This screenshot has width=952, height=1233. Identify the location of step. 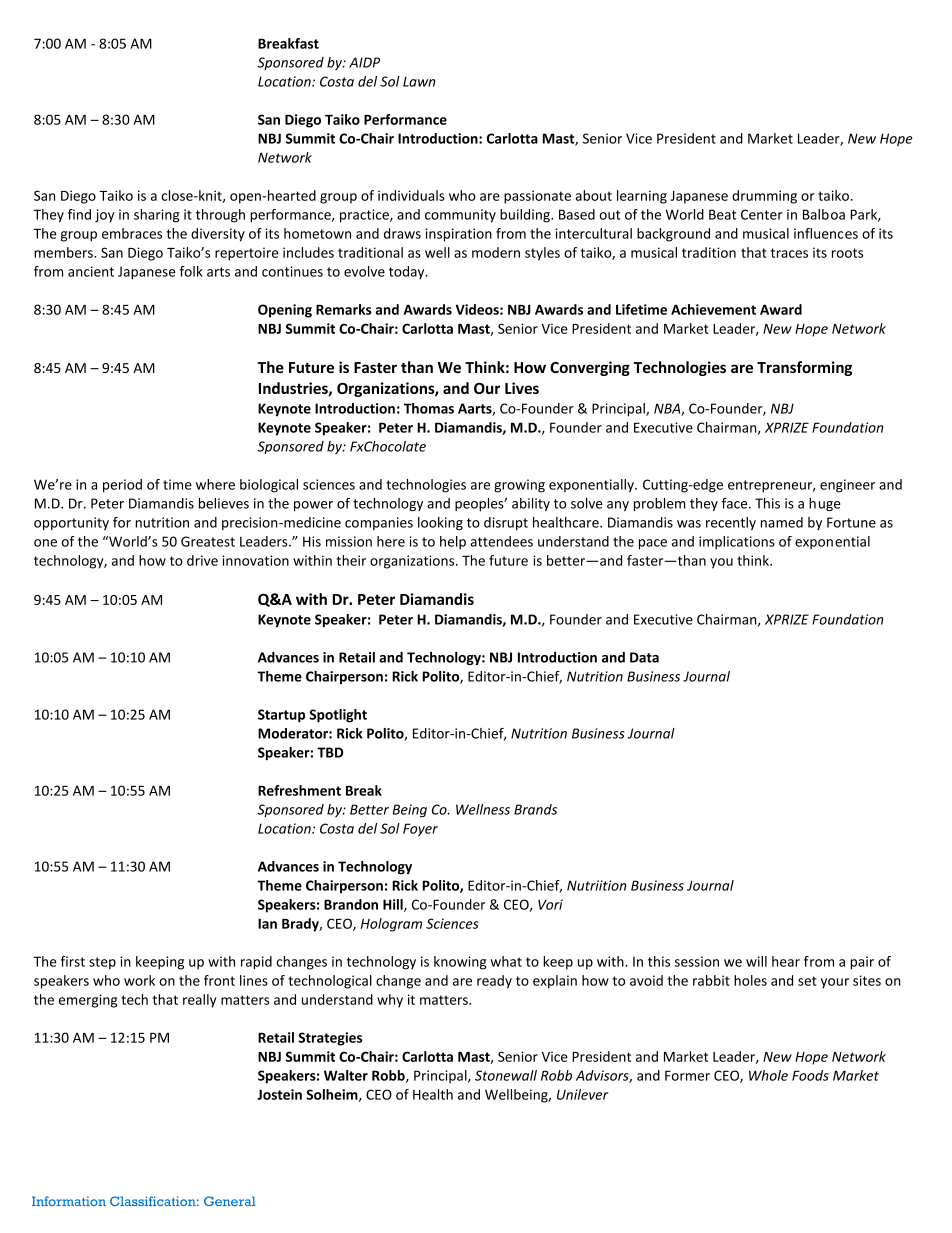
(102, 963).
